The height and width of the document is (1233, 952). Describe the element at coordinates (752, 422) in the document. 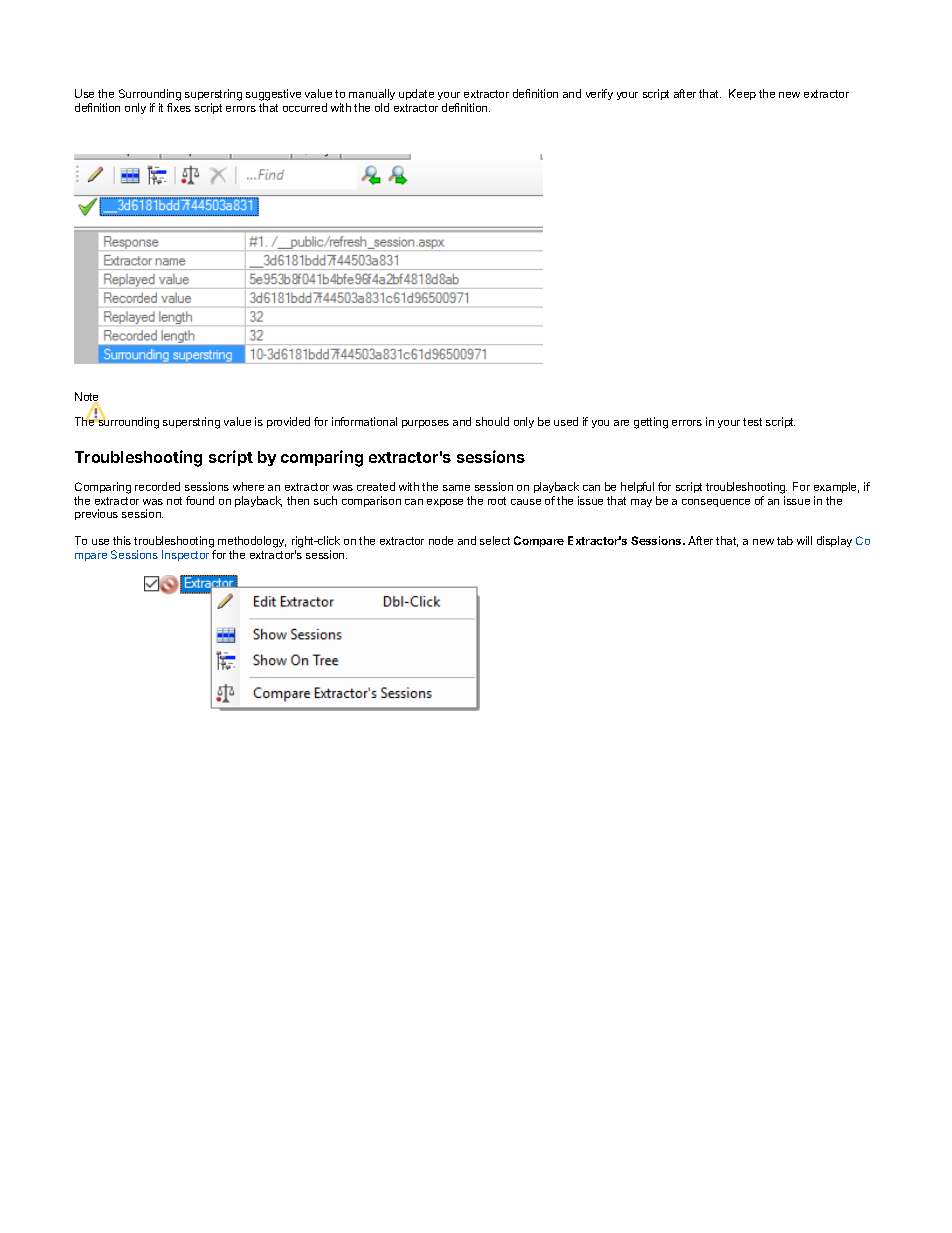

I see `test` at that location.
